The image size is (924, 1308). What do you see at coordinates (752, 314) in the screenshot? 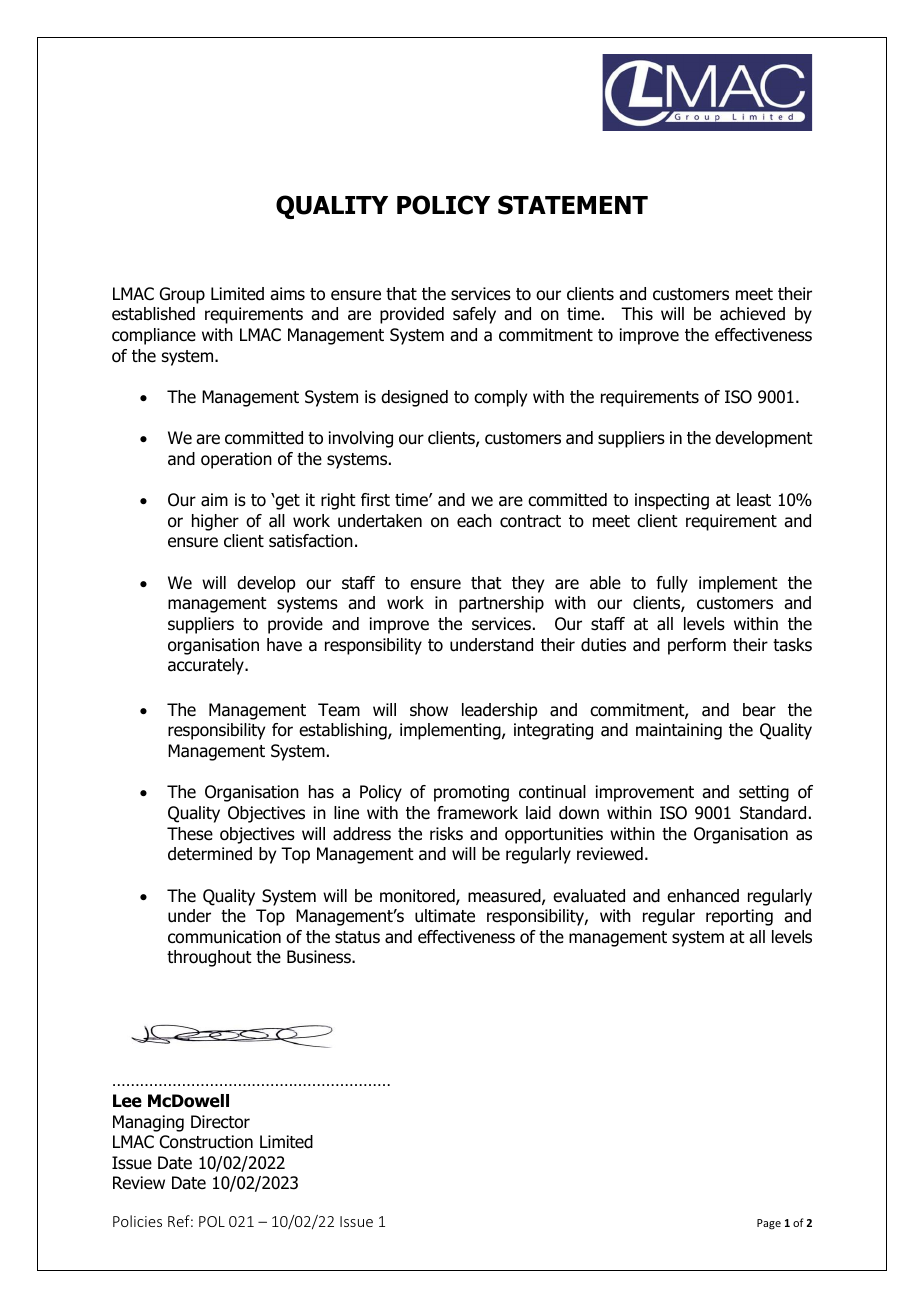
I see `achieved` at bounding box center [752, 314].
